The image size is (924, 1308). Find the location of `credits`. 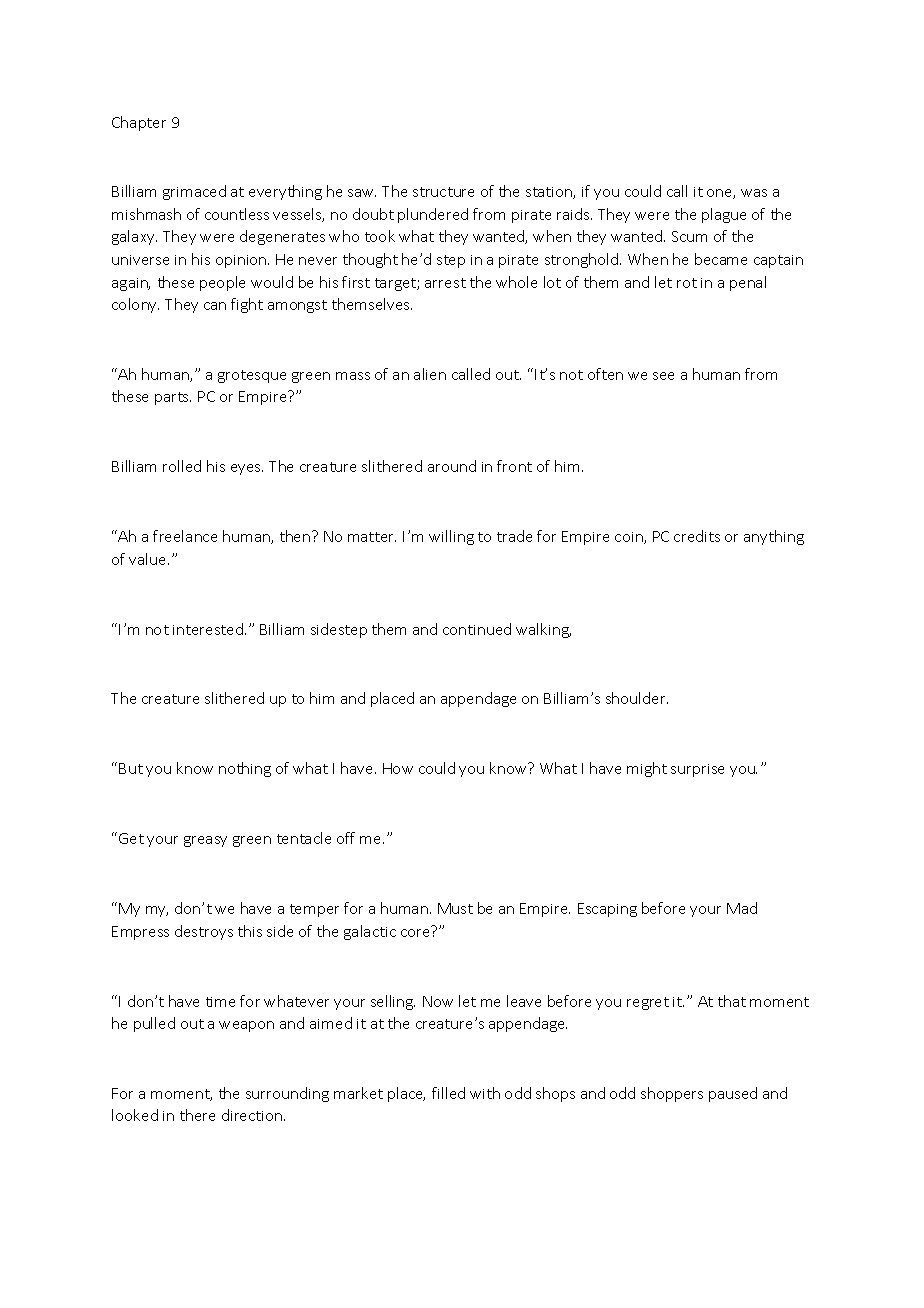

credits is located at coordinates (697, 536).
